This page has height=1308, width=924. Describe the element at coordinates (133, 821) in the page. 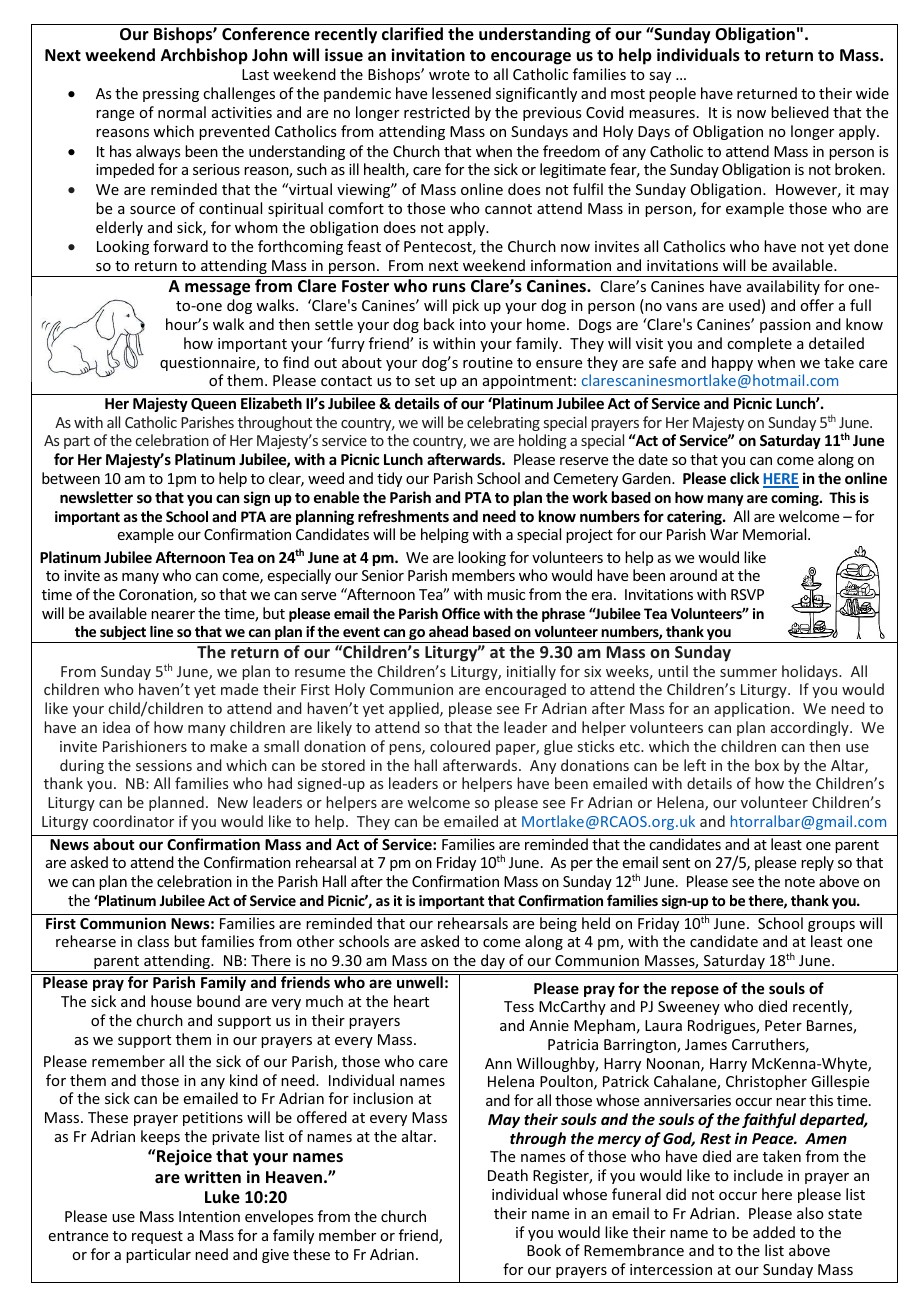

I see `coordinator` at that location.
